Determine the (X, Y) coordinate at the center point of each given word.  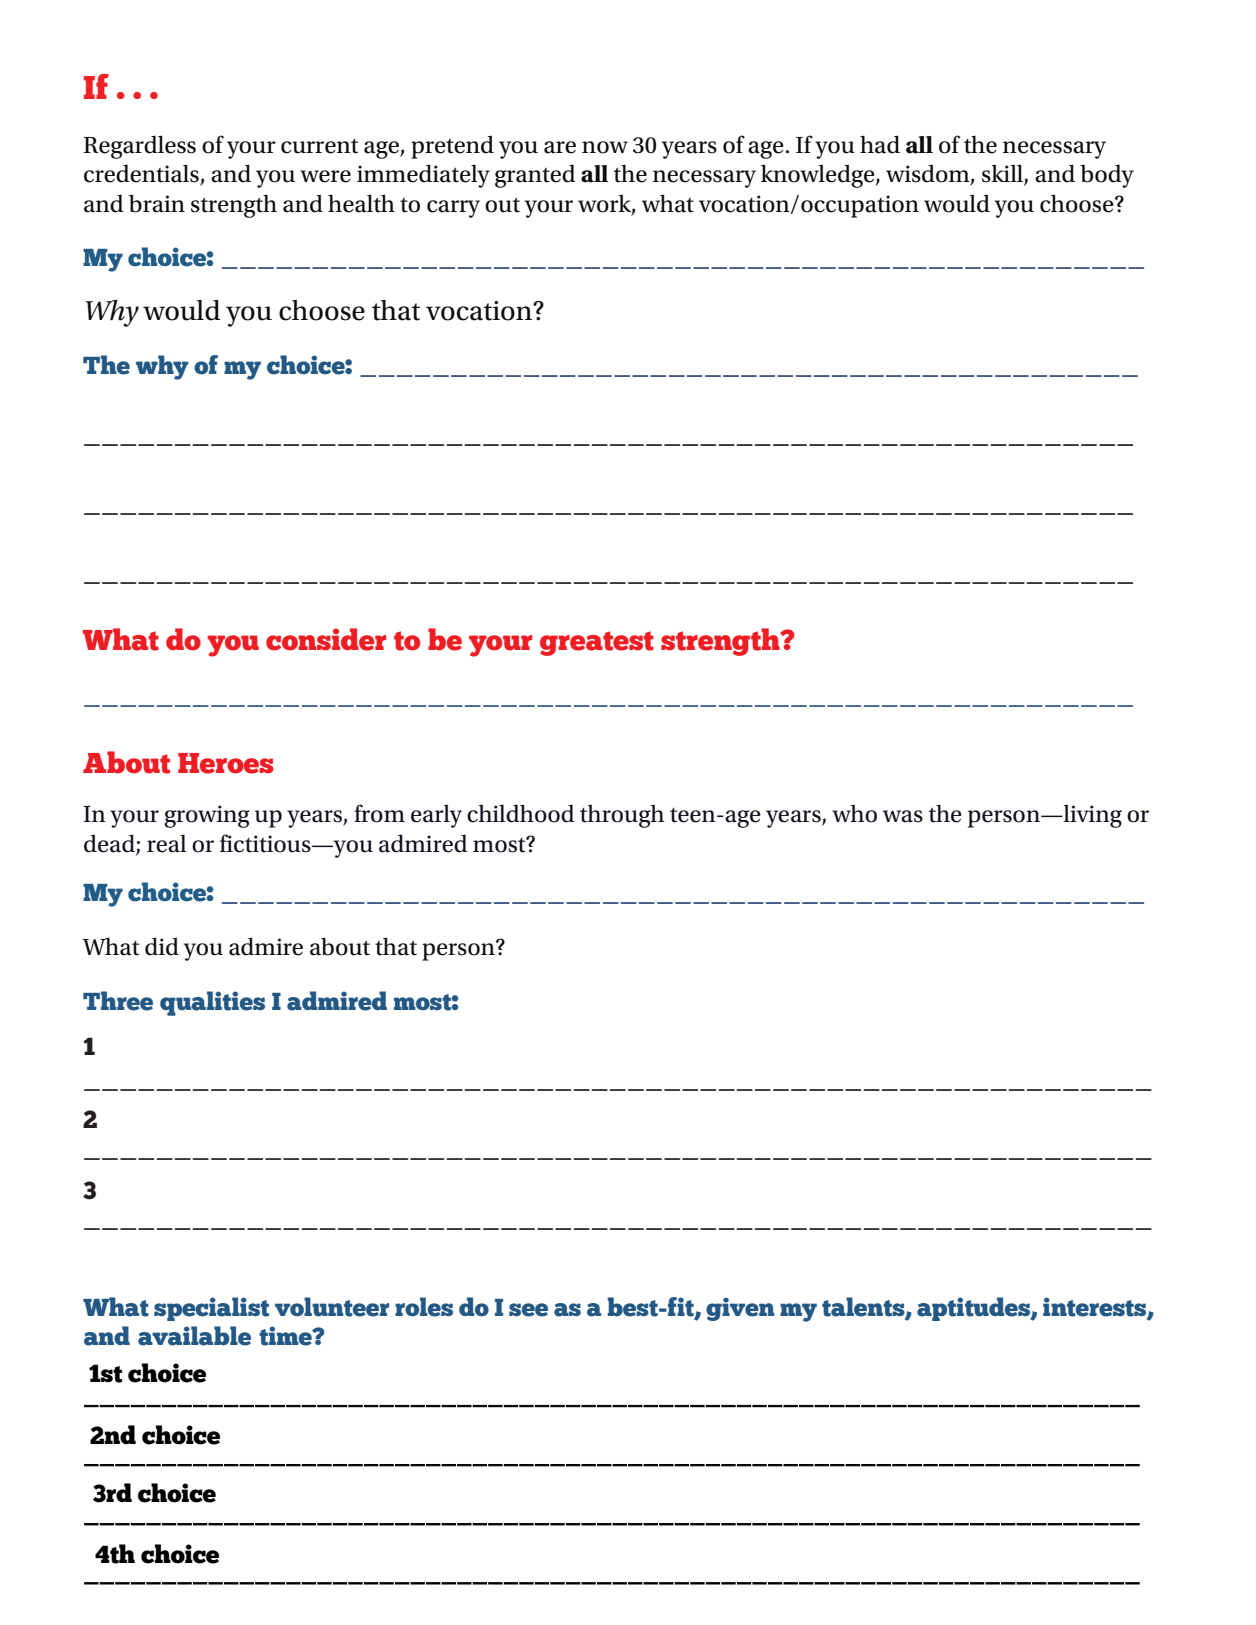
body (1107, 176)
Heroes (226, 763)
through (622, 816)
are (560, 147)
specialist (211, 1309)
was (903, 816)
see (528, 1310)
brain (157, 203)
